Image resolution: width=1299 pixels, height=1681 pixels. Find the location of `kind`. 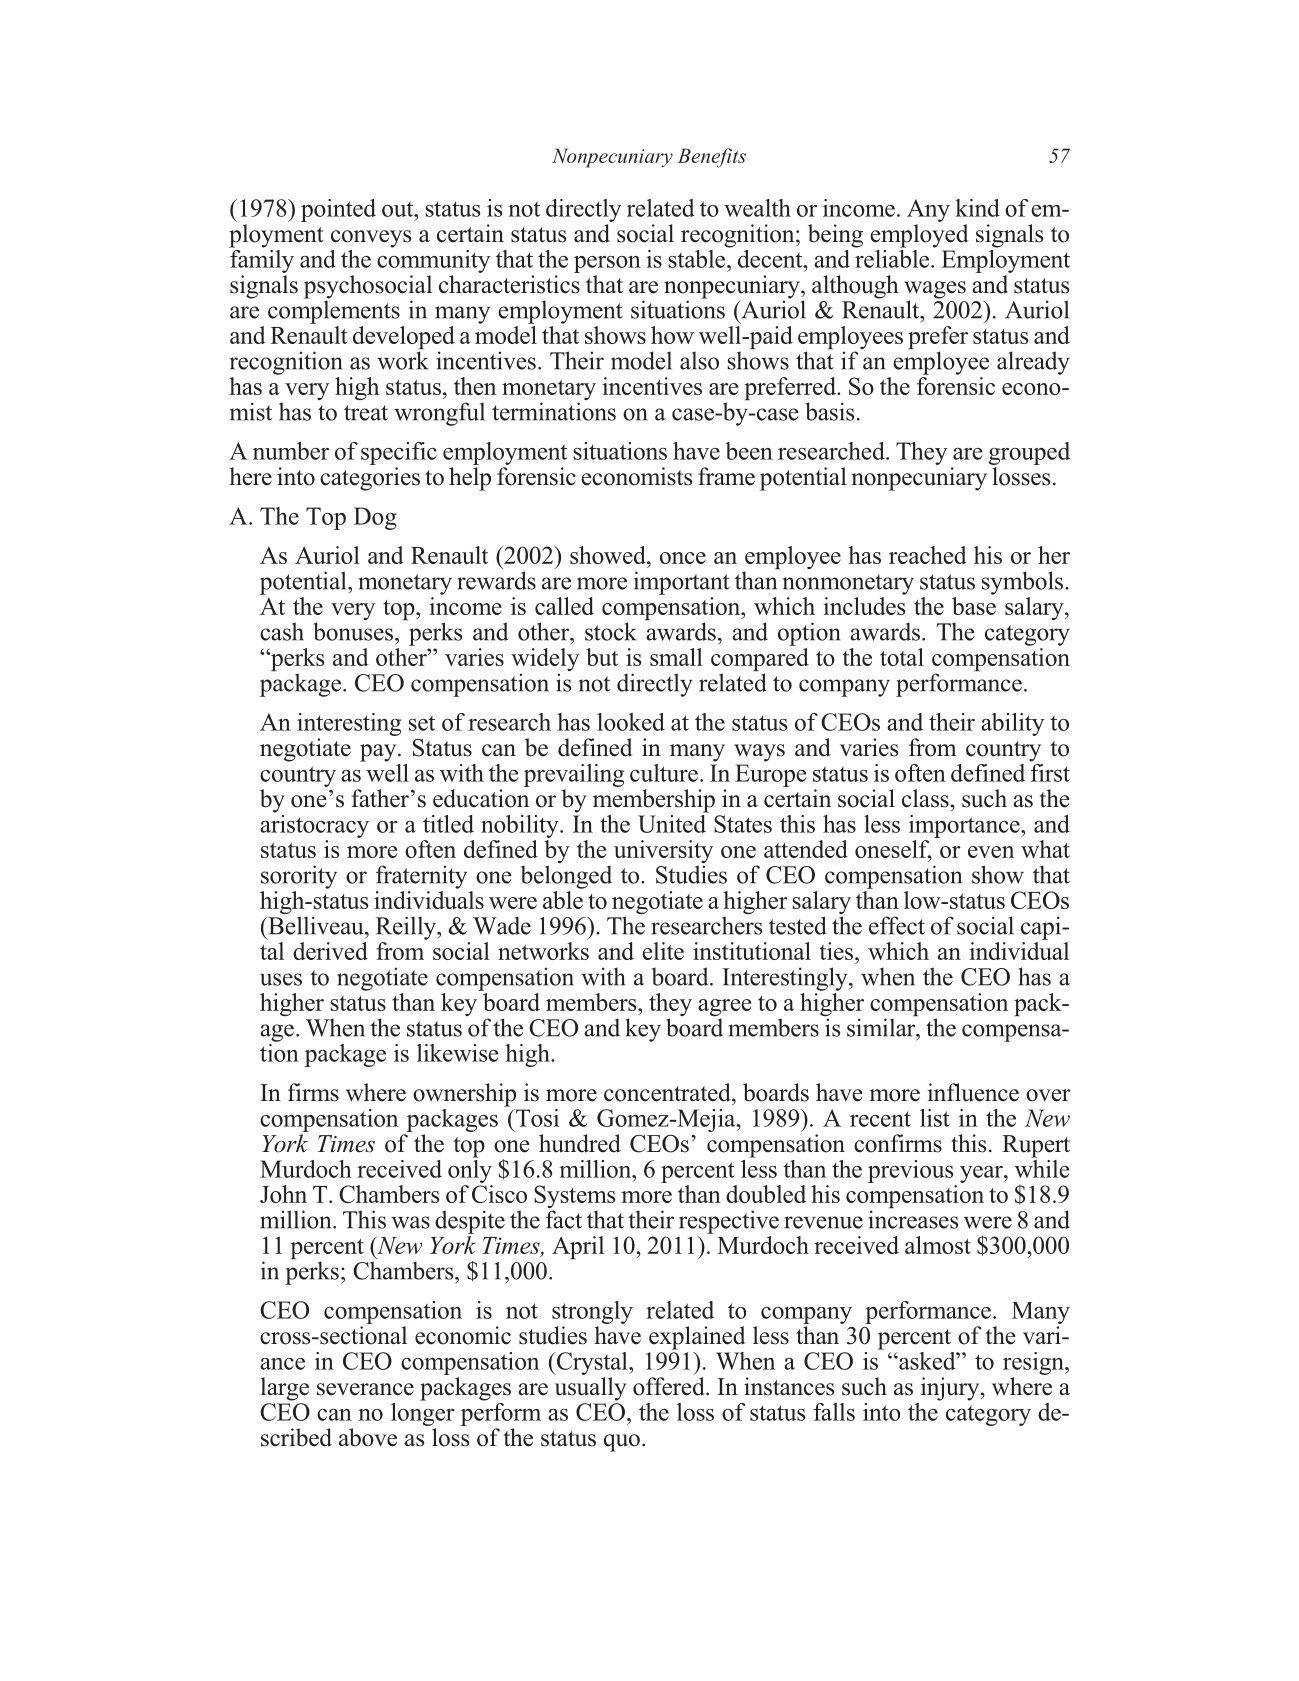

kind is located at coordinates (977, 208).
